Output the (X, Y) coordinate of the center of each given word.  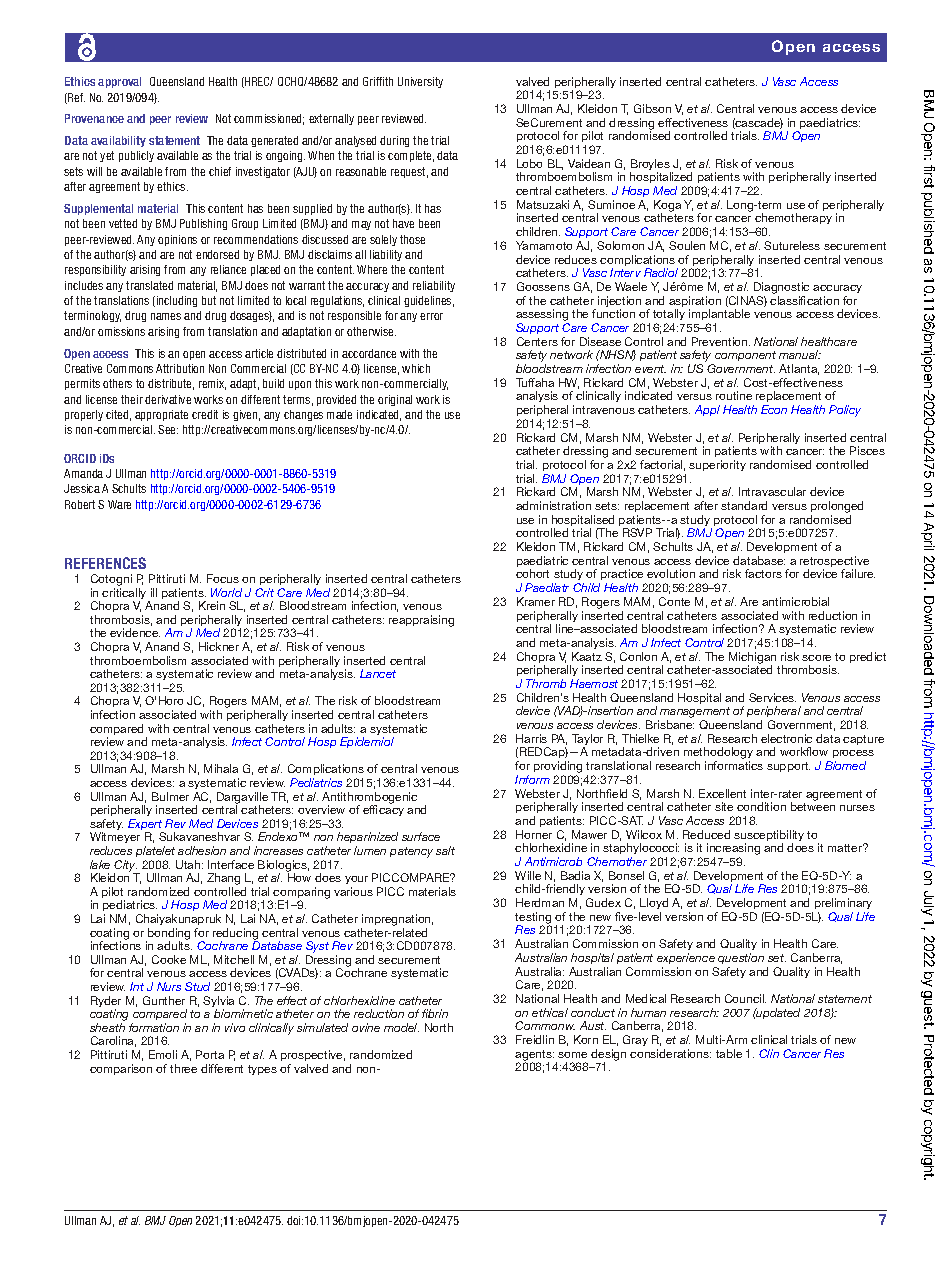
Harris (531, 738)
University (420, 82)
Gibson (652, 108)
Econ (774, 409)
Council (745, 998)
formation (154, 1027)
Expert (146, 826)
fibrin (435, 1013)
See (168, 429)
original (395, 400)
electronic (786, 738)
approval (119, 82)
